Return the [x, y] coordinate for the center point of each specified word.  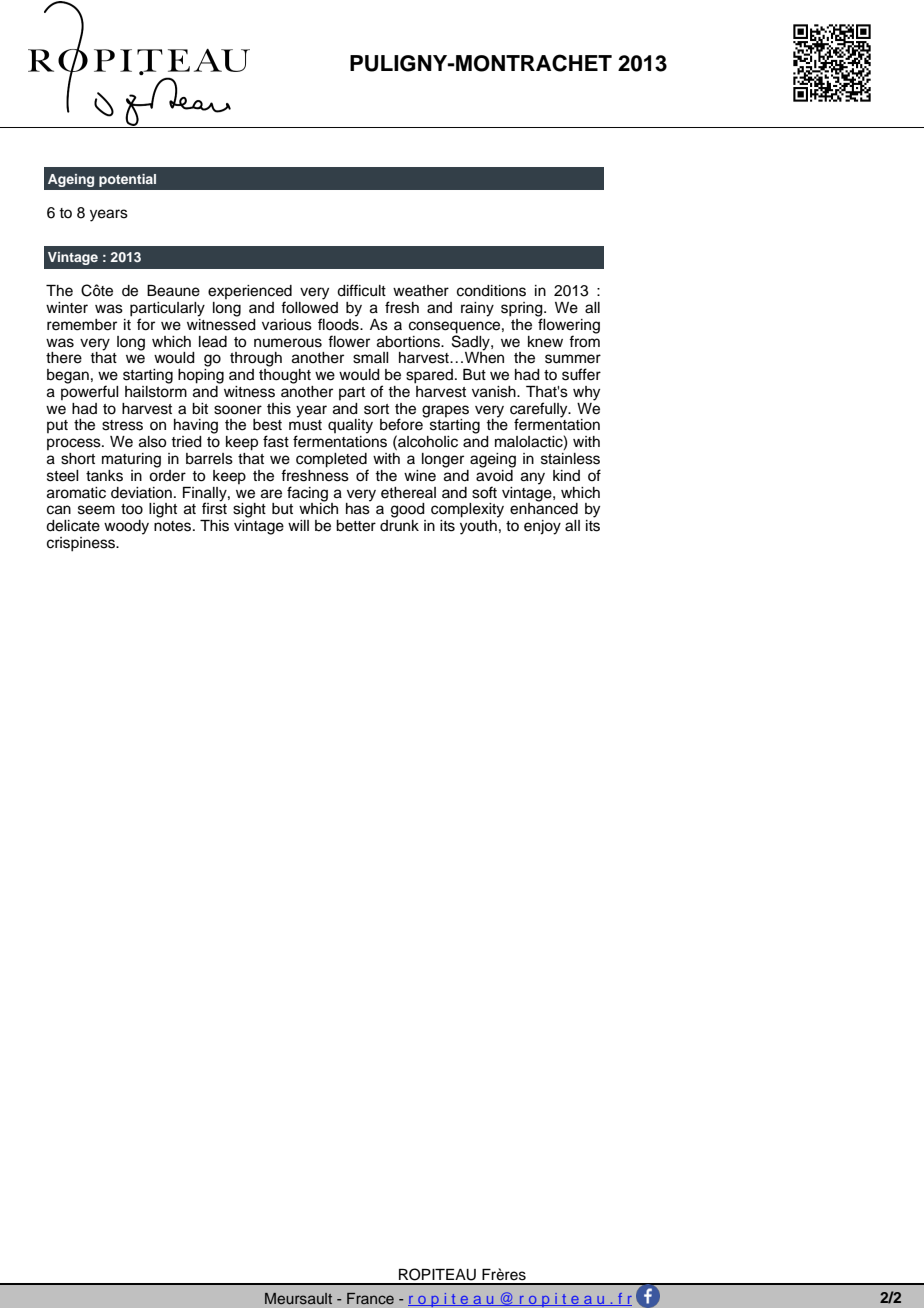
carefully [540, 410]
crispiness [82, 544]
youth [479, 526]
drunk [399, 524]
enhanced [544, 508]
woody [126, 527]
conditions [491, 291]
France [370, 1298]
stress [122, 425]
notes [174, 526]
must [305, 425]
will [298, 525]
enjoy [542, 527]
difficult [361, 290]
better [356, 526]
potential [127, 180]
